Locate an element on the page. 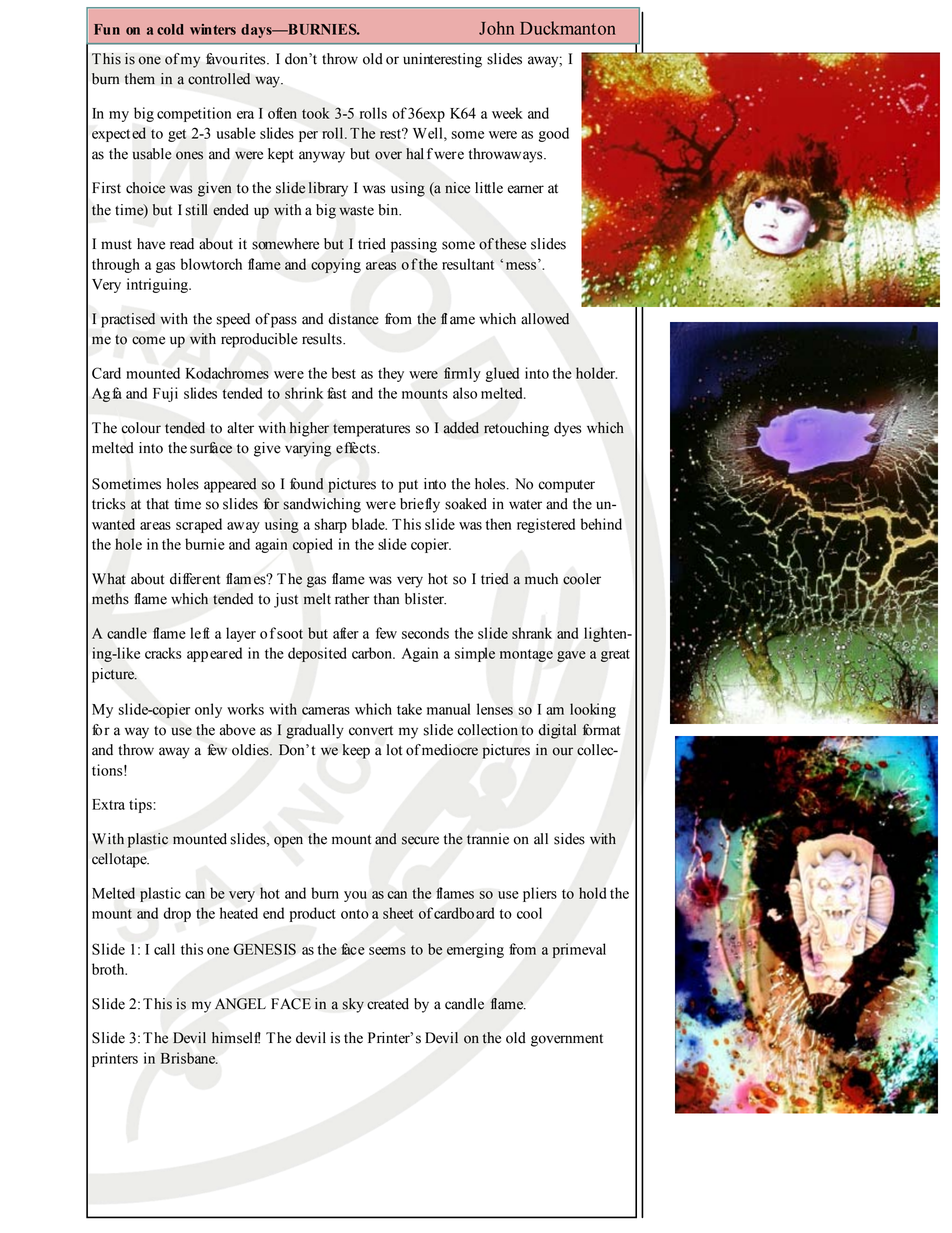  John is located at coordinates (496, 28).
